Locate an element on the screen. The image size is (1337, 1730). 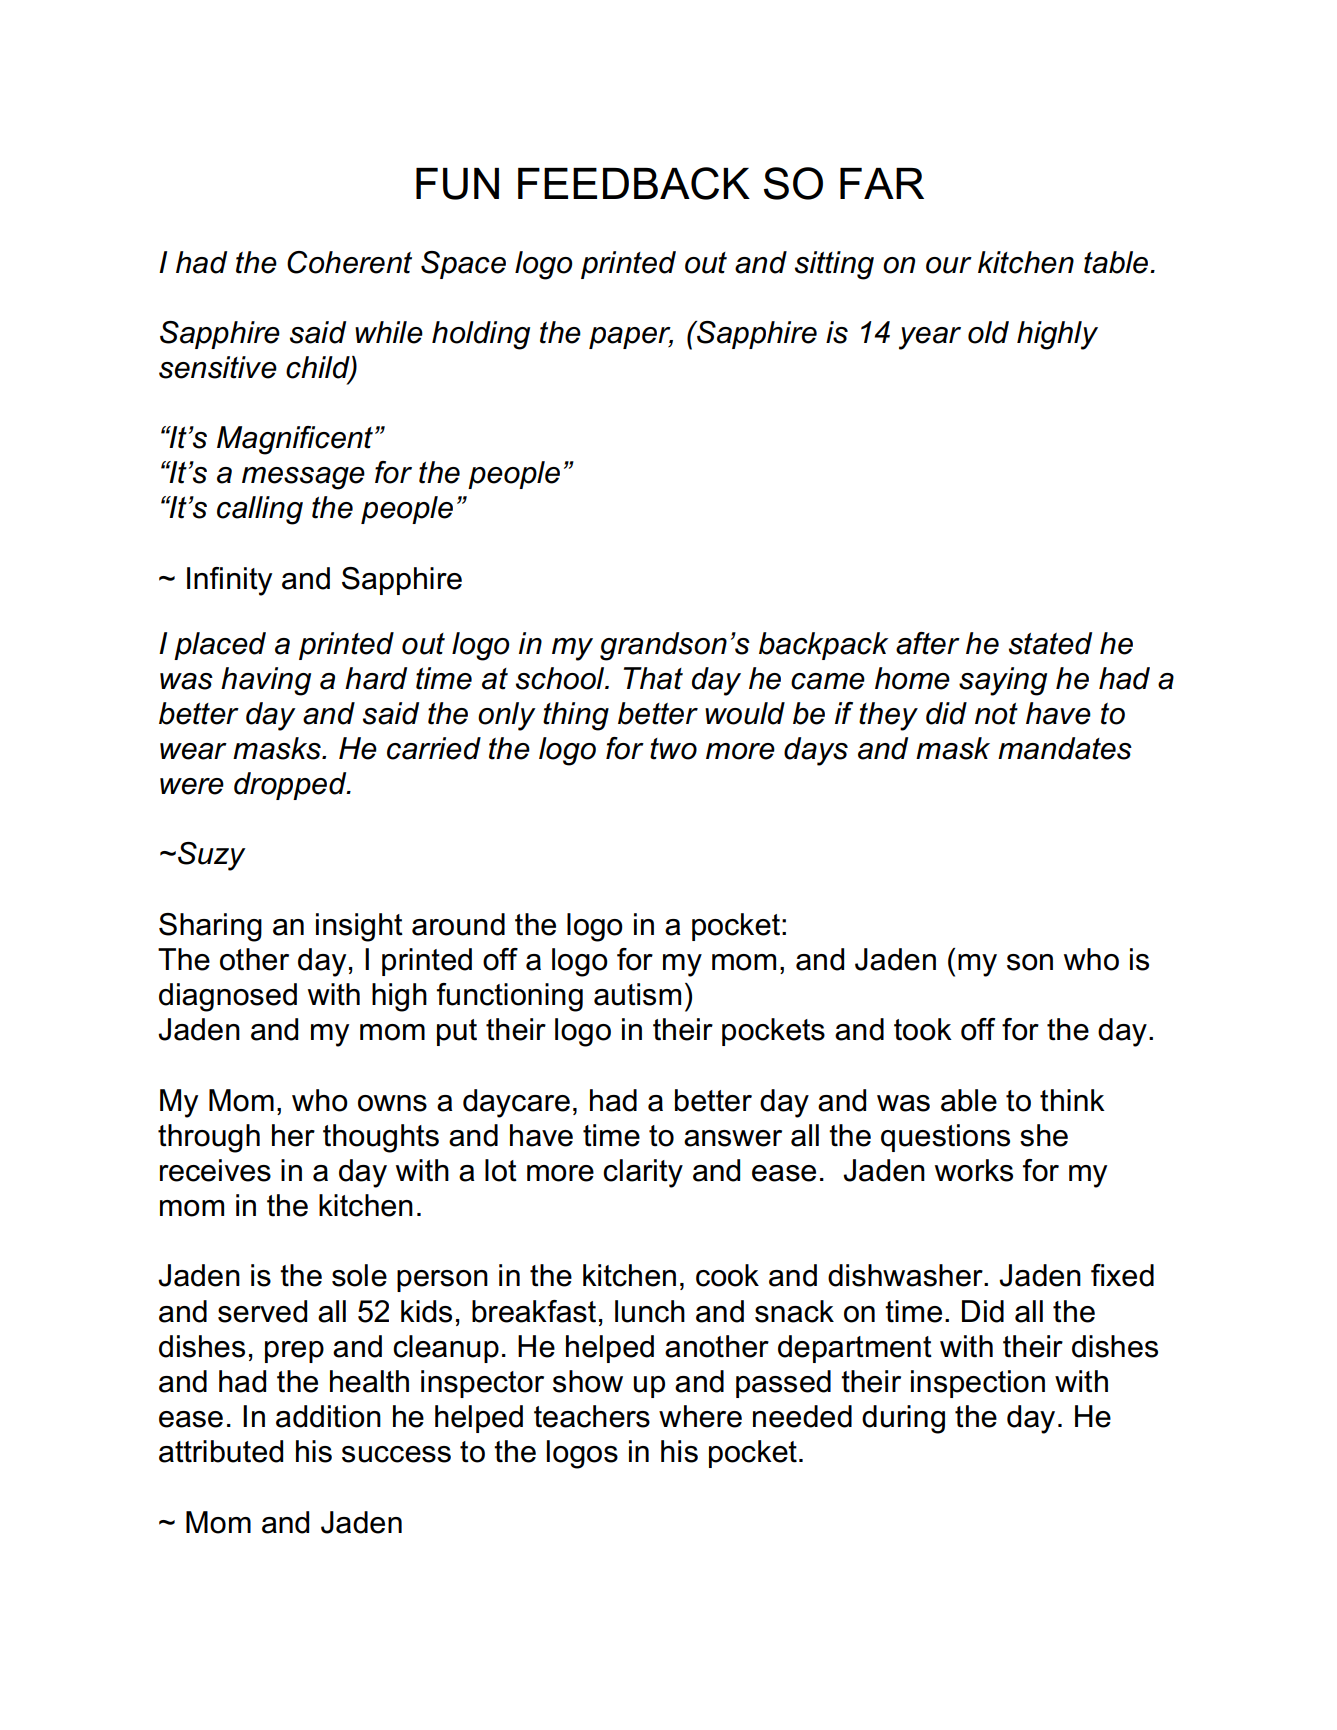
answer is located at coordinates (733, 1138).
